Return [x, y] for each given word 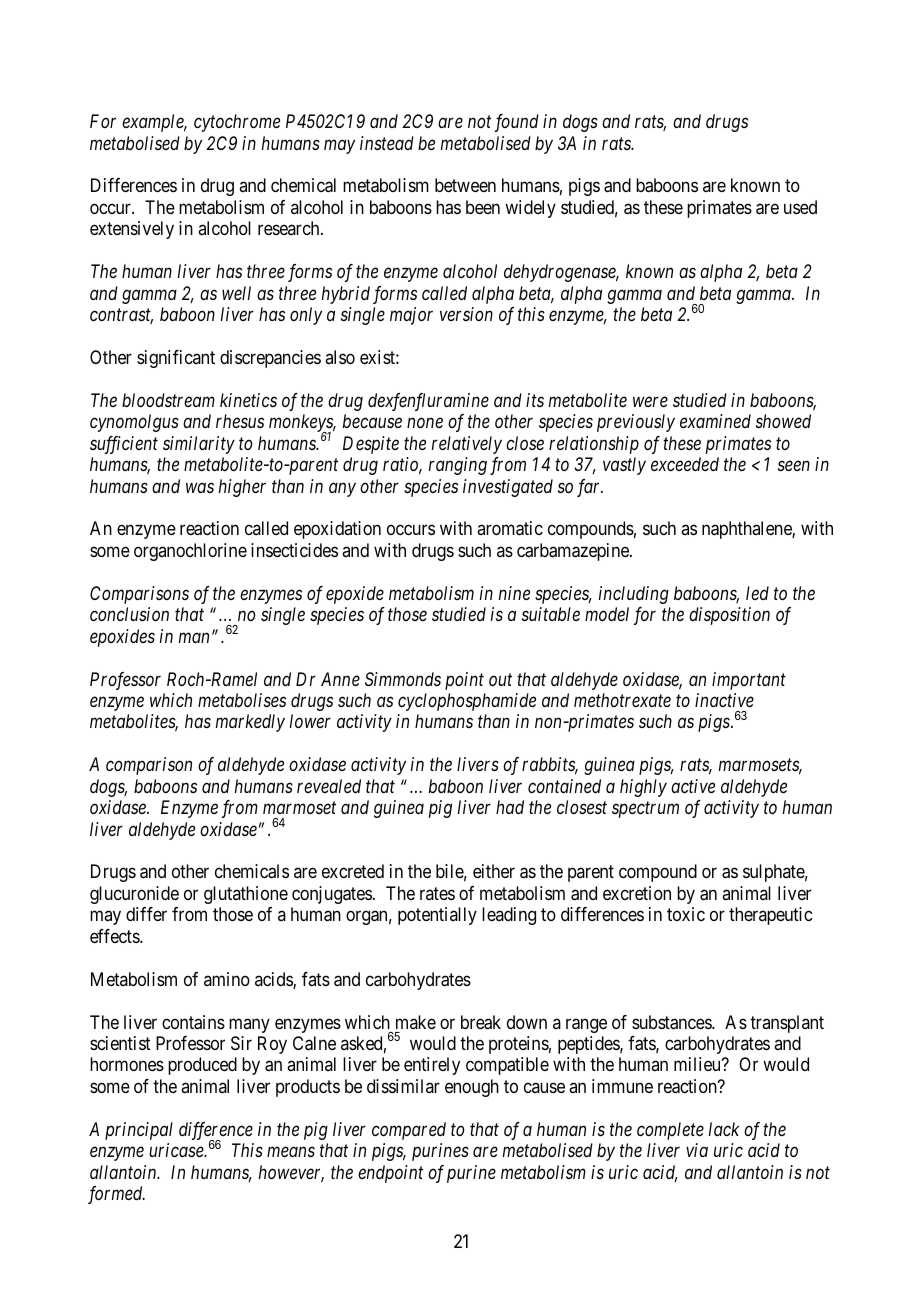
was [200, 487]
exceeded [685, 464]
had [510, 807]
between [465, 185]
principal [139, 1131]
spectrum [645, 810]
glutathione [246, 895]
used [800, 207]
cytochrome [237, 123]
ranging [458, 466]
